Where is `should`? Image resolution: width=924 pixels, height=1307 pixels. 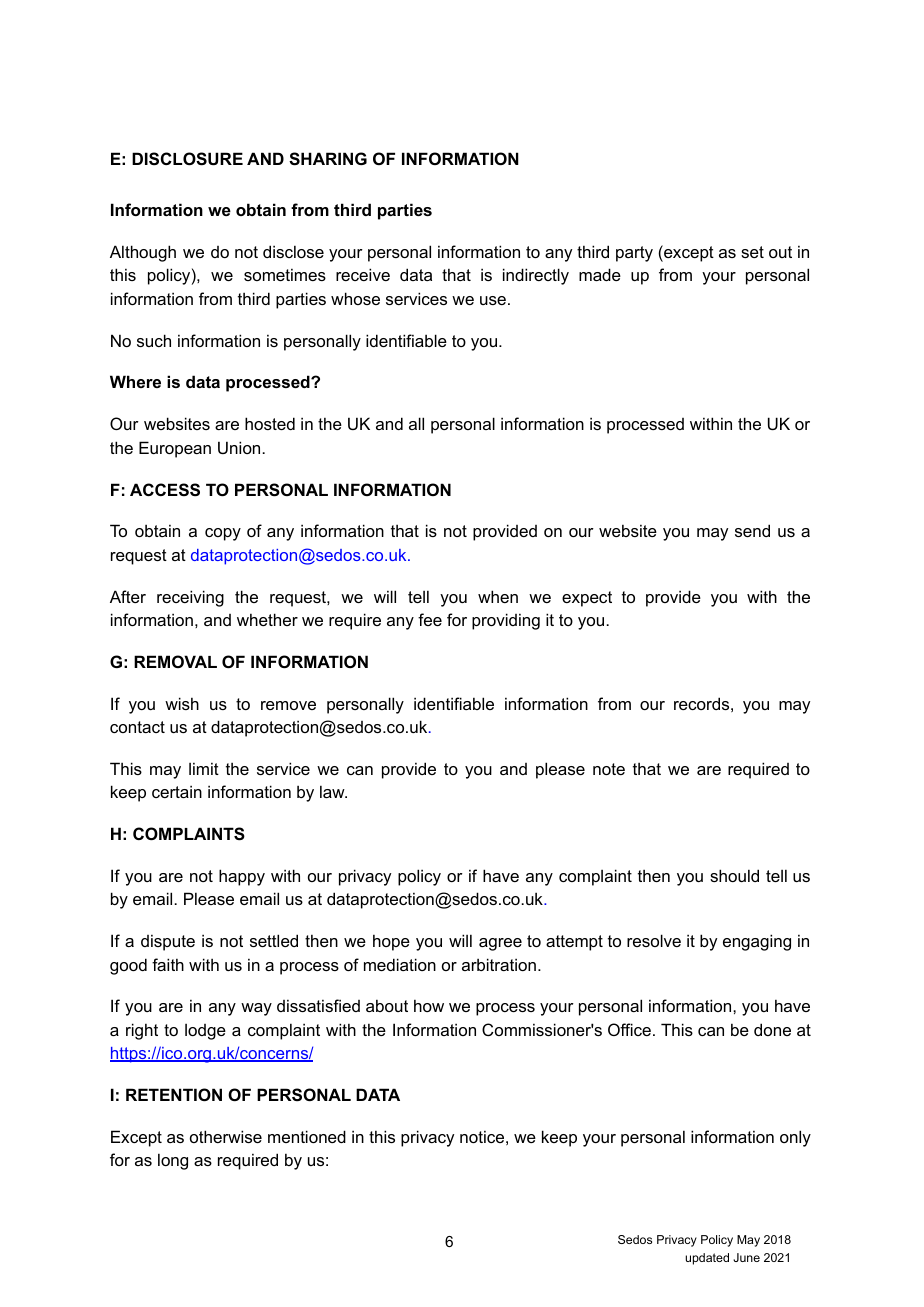
should is located at coordinates (734, 875).
